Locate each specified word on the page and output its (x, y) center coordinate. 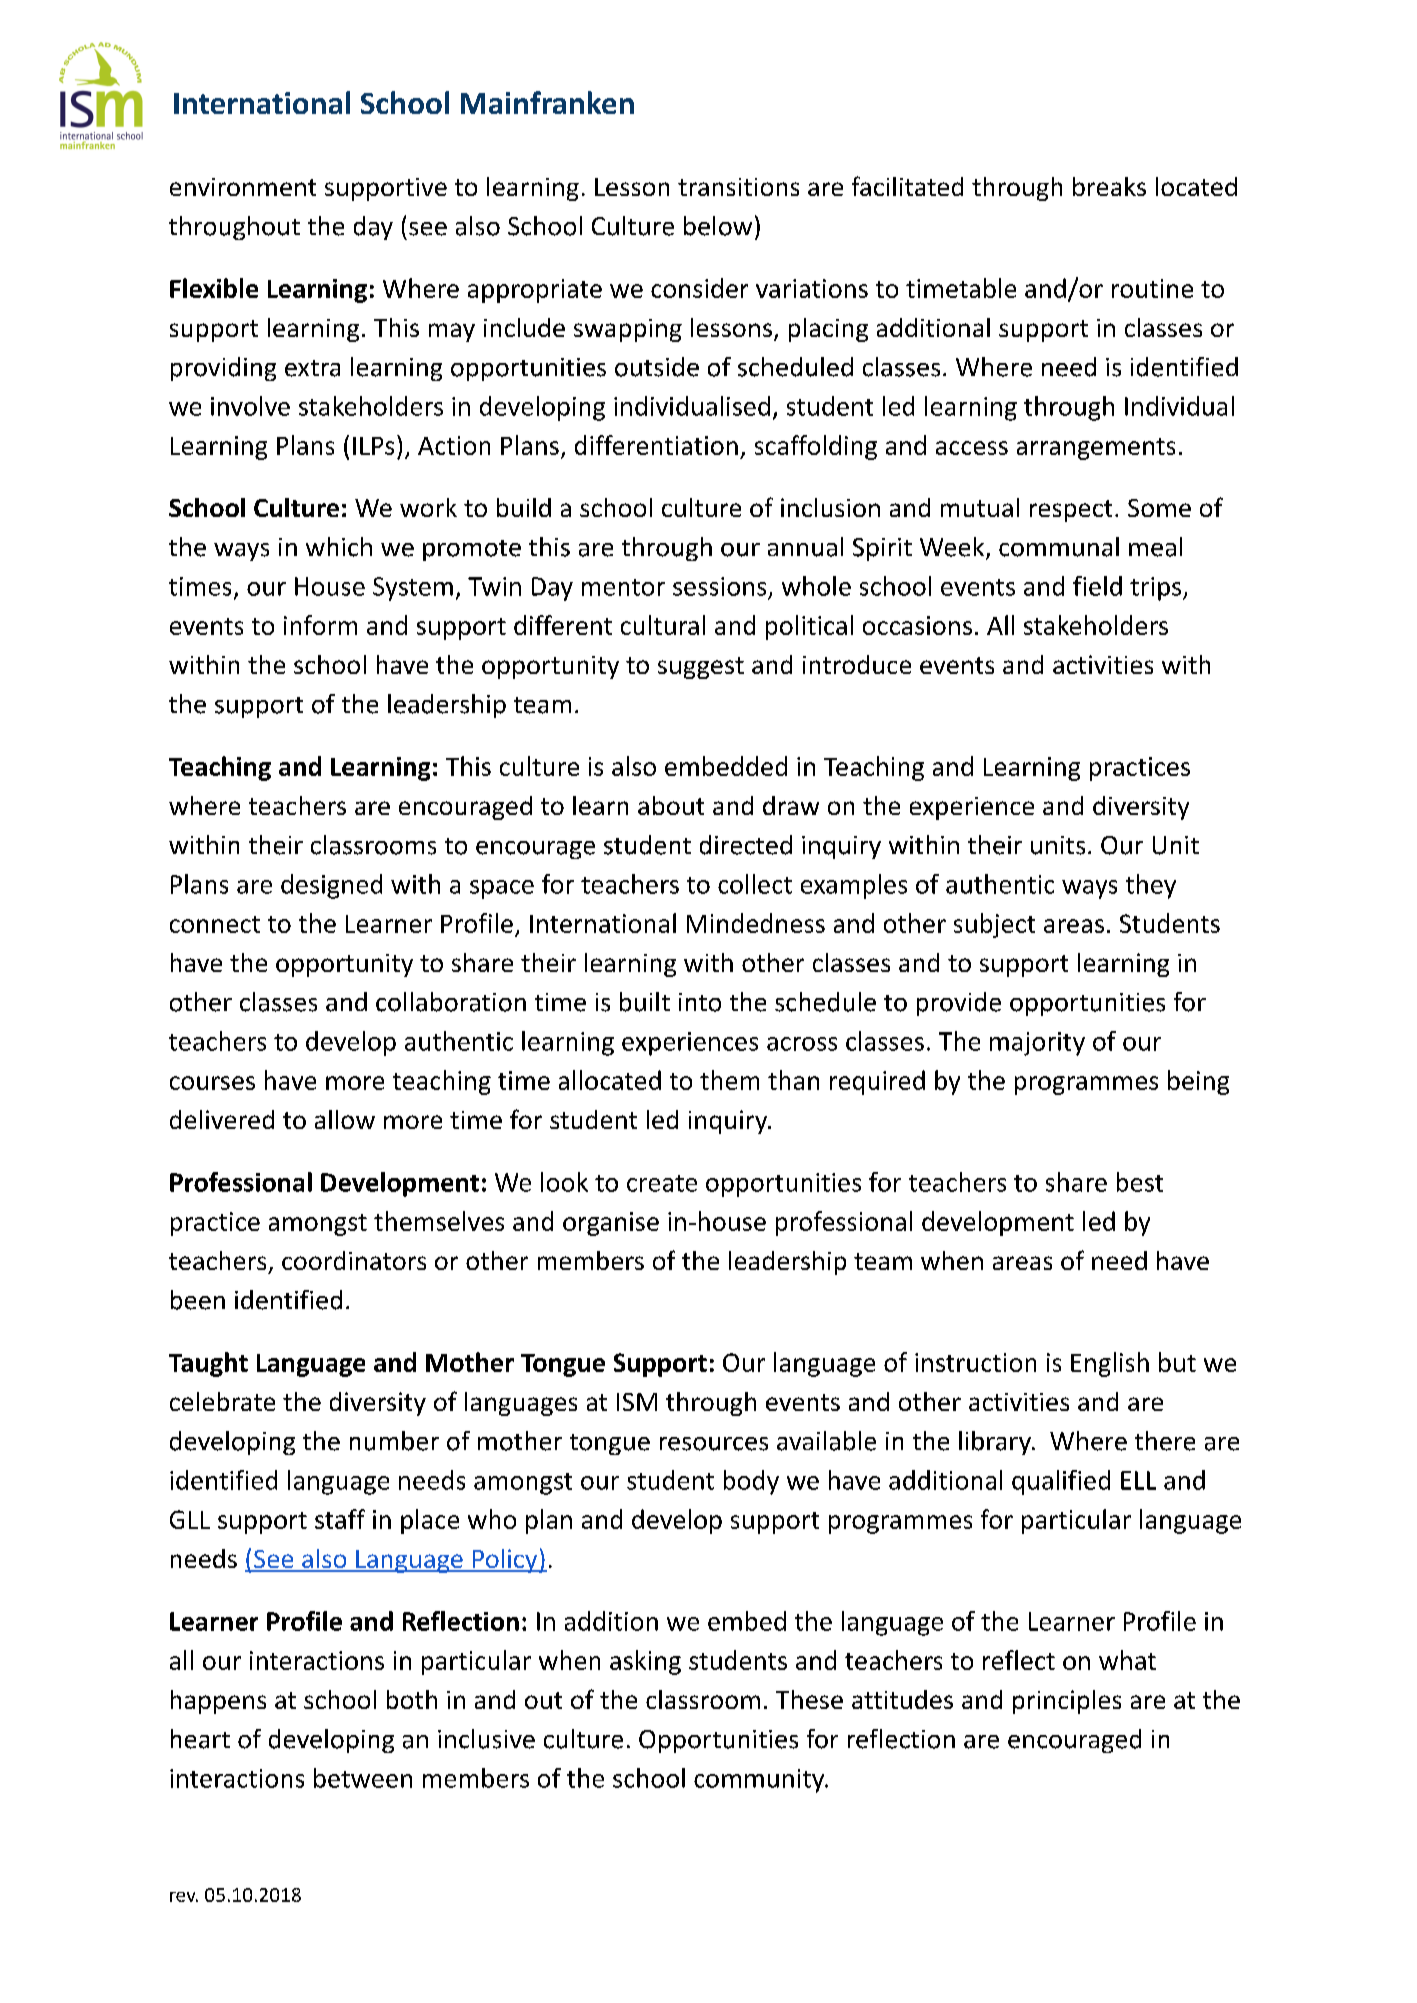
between (363, 1778)
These (809, 1699)
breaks (1109, 186)
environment (243, 187)
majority (1037, 1044)
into (700, 1002)
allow (345, 1119)
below (718, 226)
